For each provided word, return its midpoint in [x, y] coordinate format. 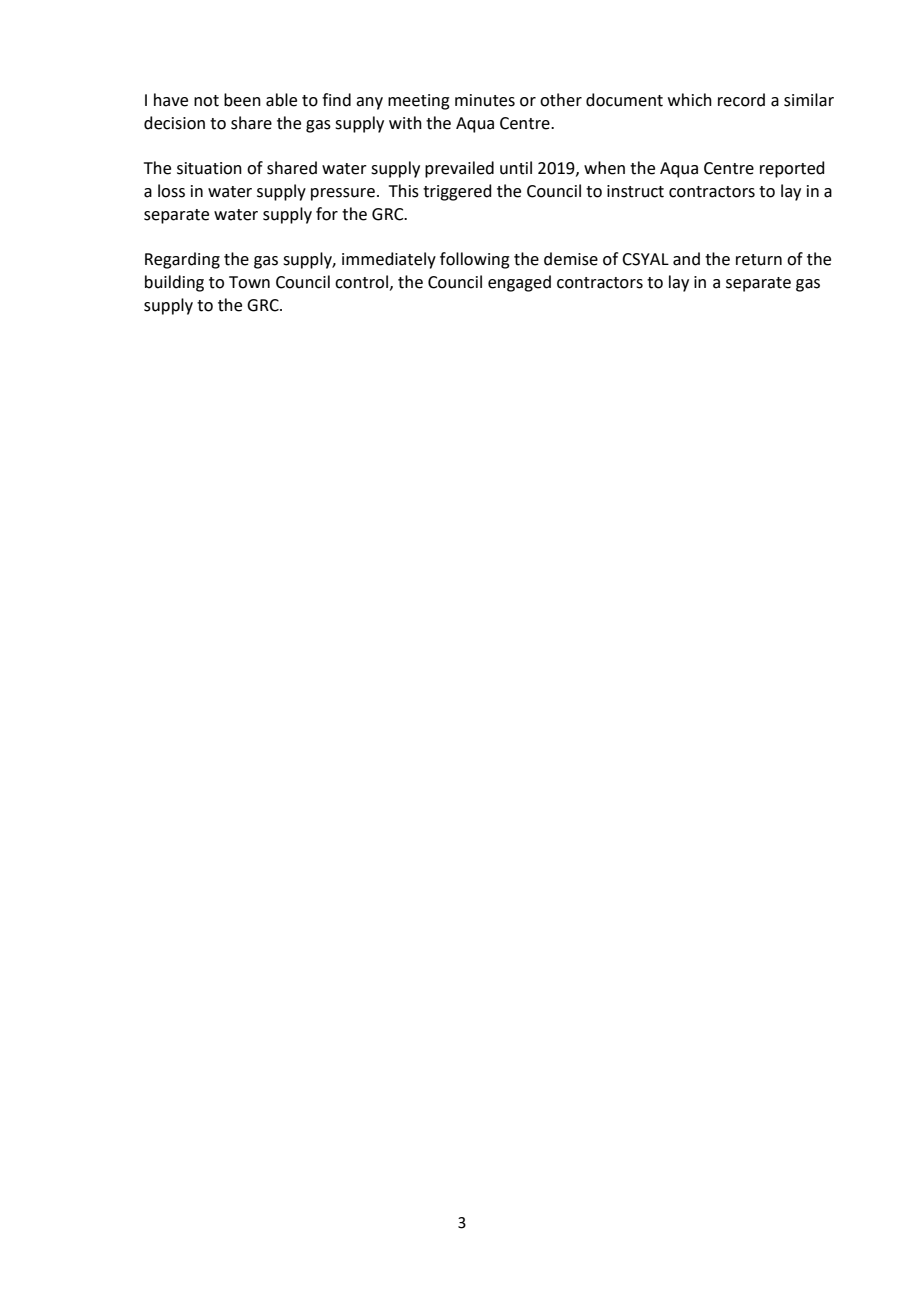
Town [249, 282]
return [759, 260]
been [242, 100]
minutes [485, 100]
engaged [519, 283]
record [741, 100]
